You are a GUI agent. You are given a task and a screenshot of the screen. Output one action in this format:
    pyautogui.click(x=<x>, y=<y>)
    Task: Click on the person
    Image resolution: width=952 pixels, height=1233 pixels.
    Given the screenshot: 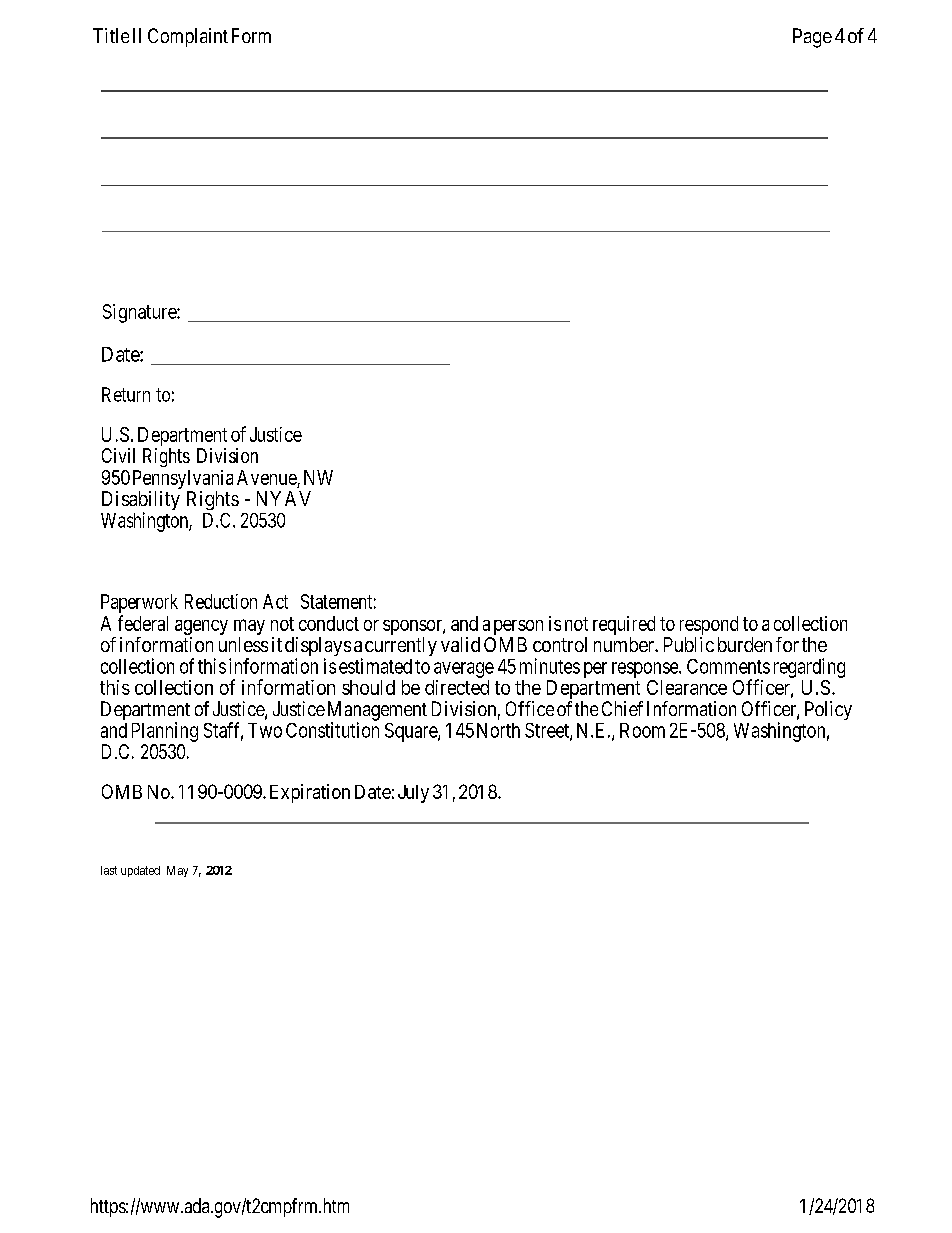 What is the action you would take?
    pyautogui.click(x=517, y=629)
